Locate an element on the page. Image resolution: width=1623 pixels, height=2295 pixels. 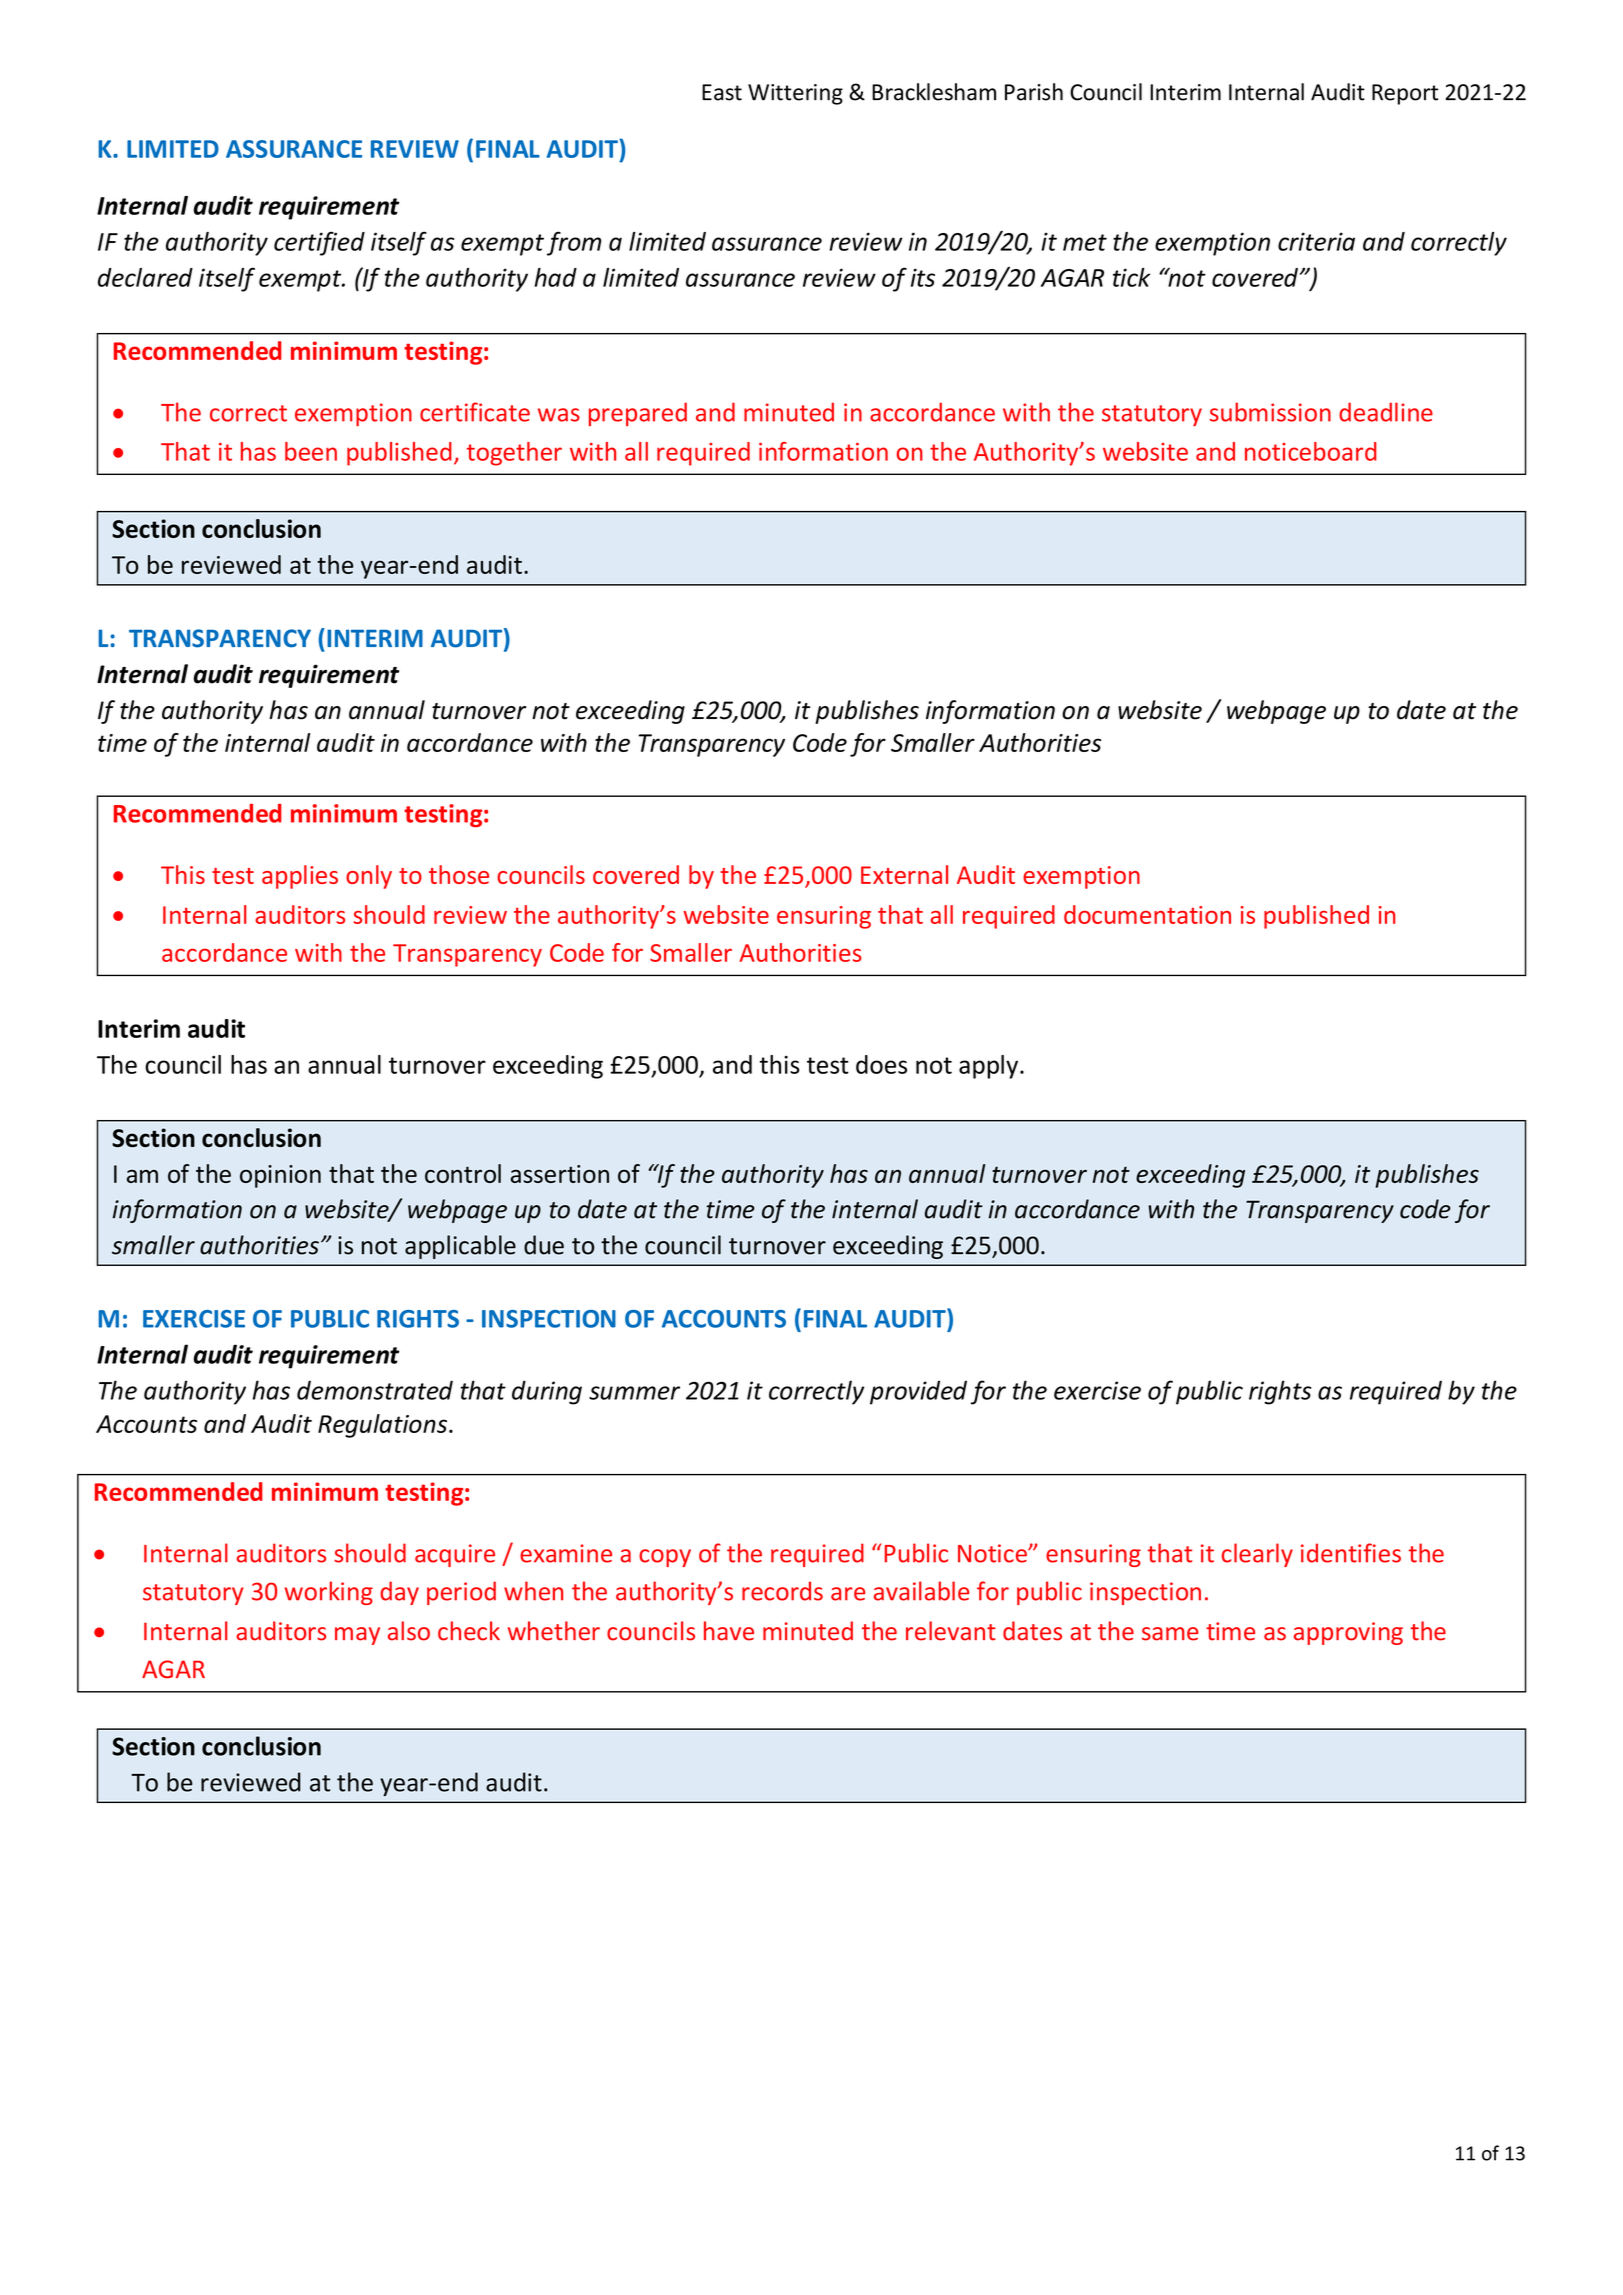
Report is located at coordinates (1405, 94).
